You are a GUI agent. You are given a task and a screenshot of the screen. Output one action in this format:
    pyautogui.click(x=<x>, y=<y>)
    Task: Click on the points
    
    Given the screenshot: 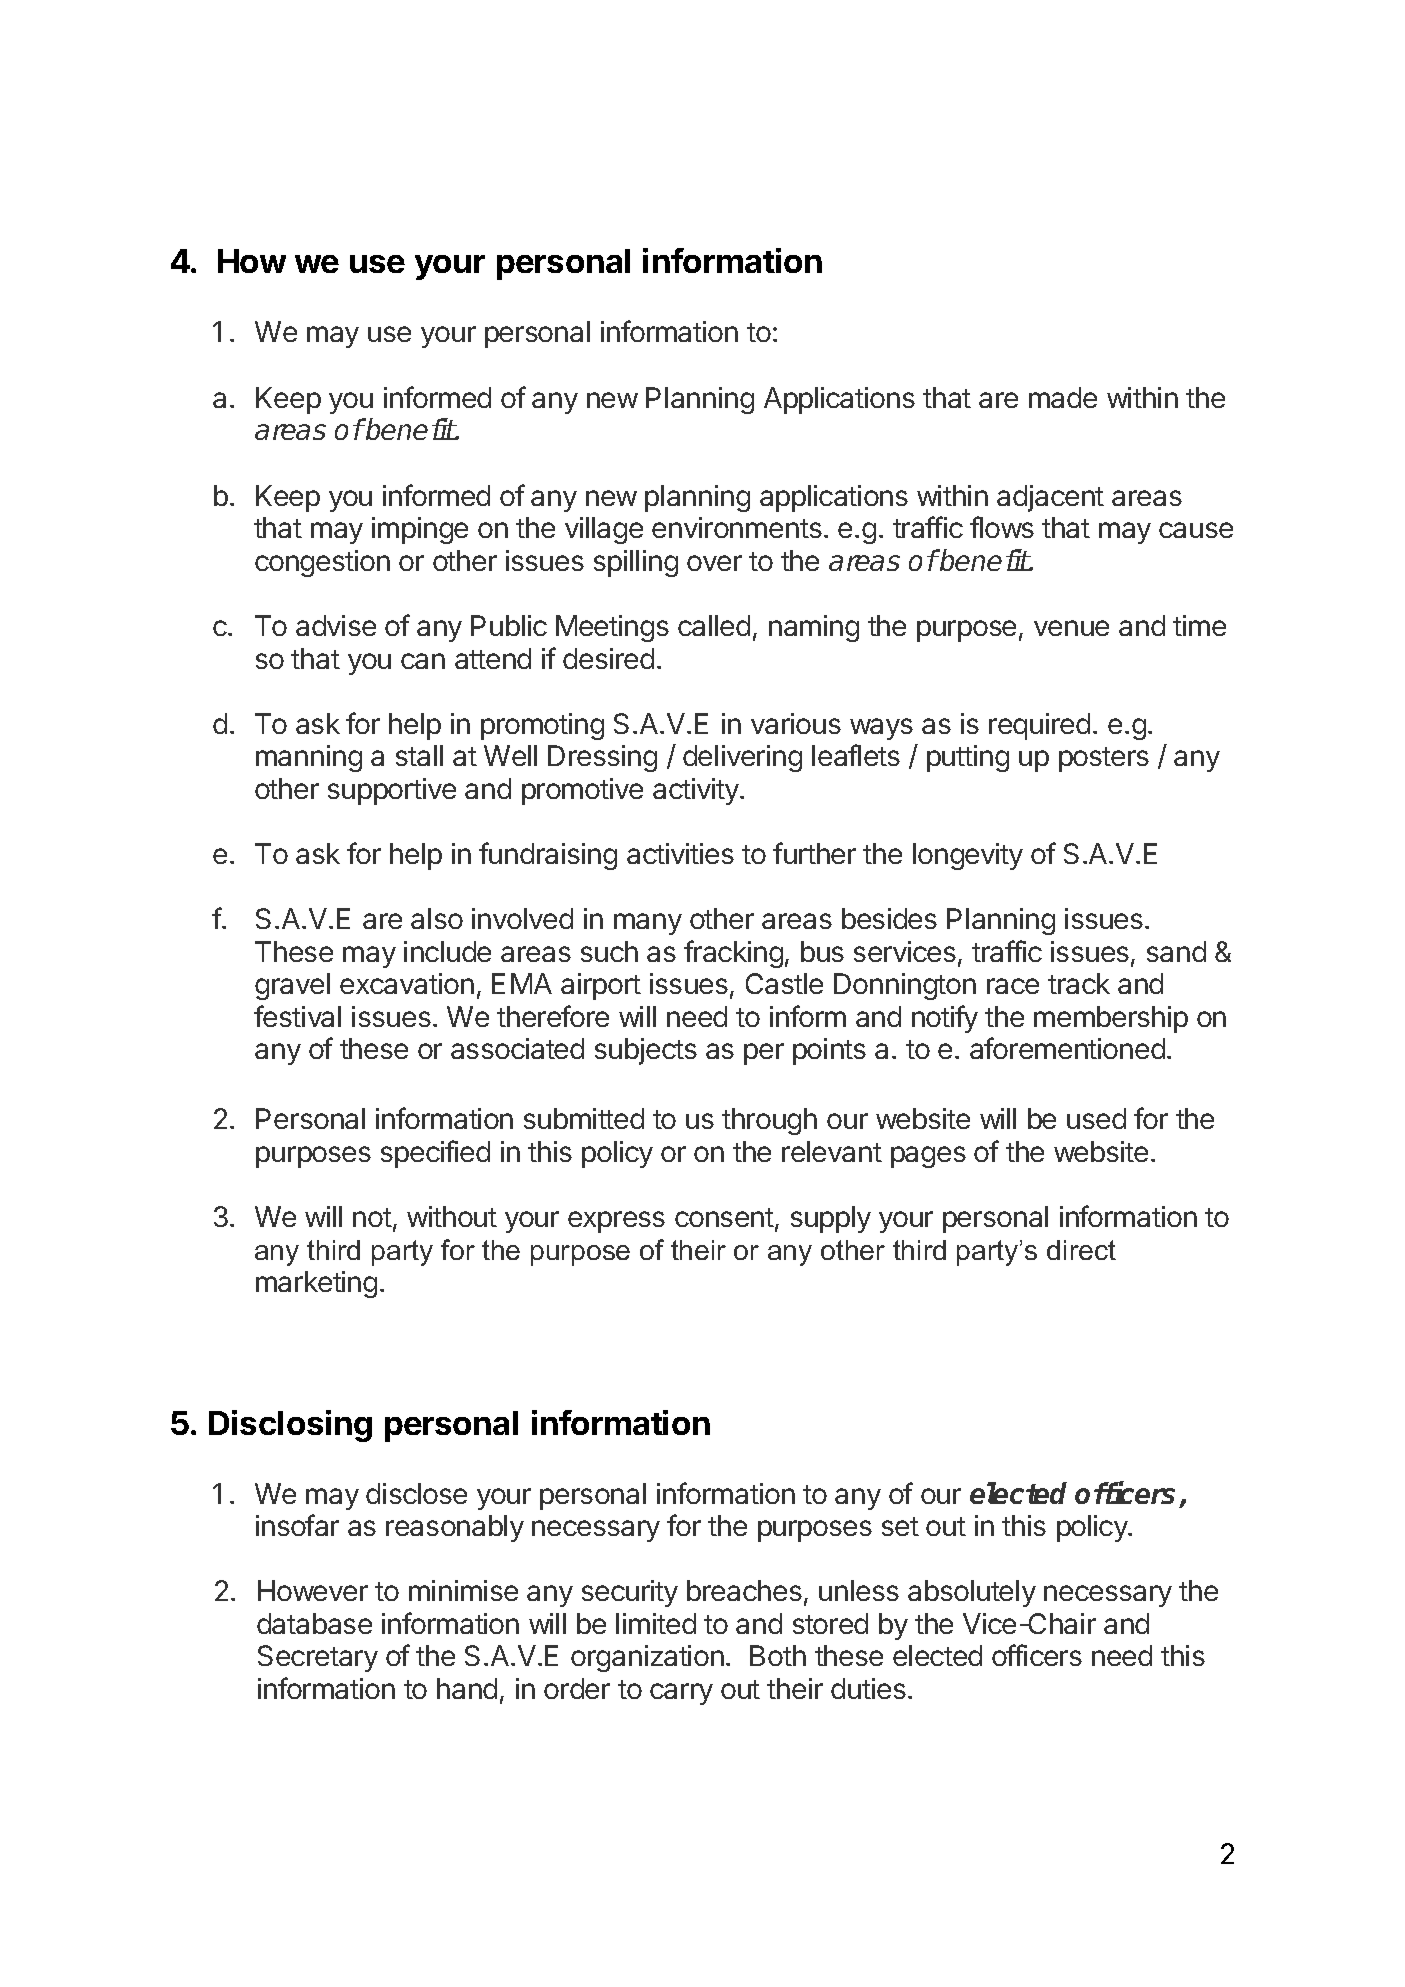 What is the action you would take?
    pyautogui.click(x=829, y=1051)
